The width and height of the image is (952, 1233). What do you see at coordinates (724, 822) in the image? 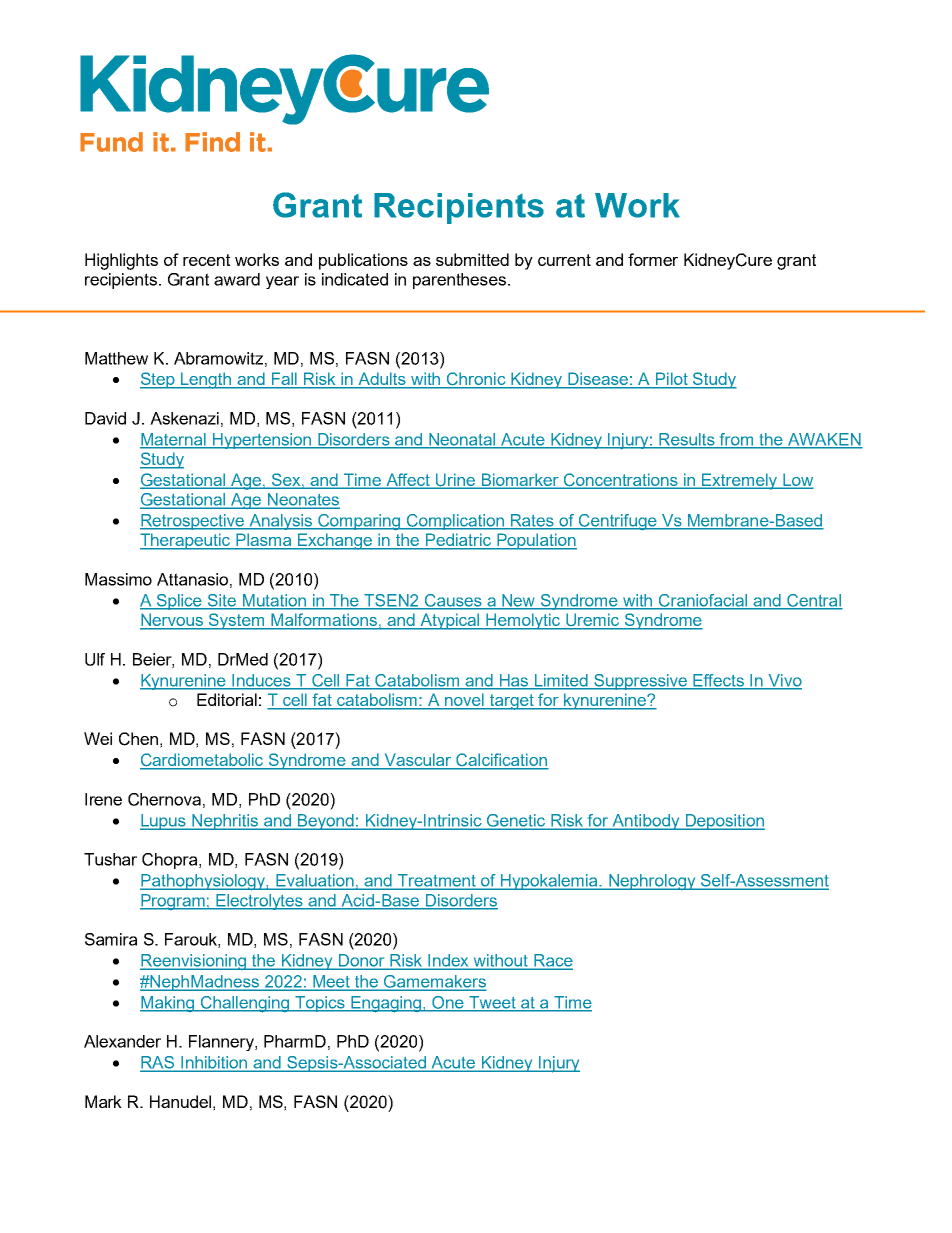
I see `Deposition` at bounding box center [724, 822].
